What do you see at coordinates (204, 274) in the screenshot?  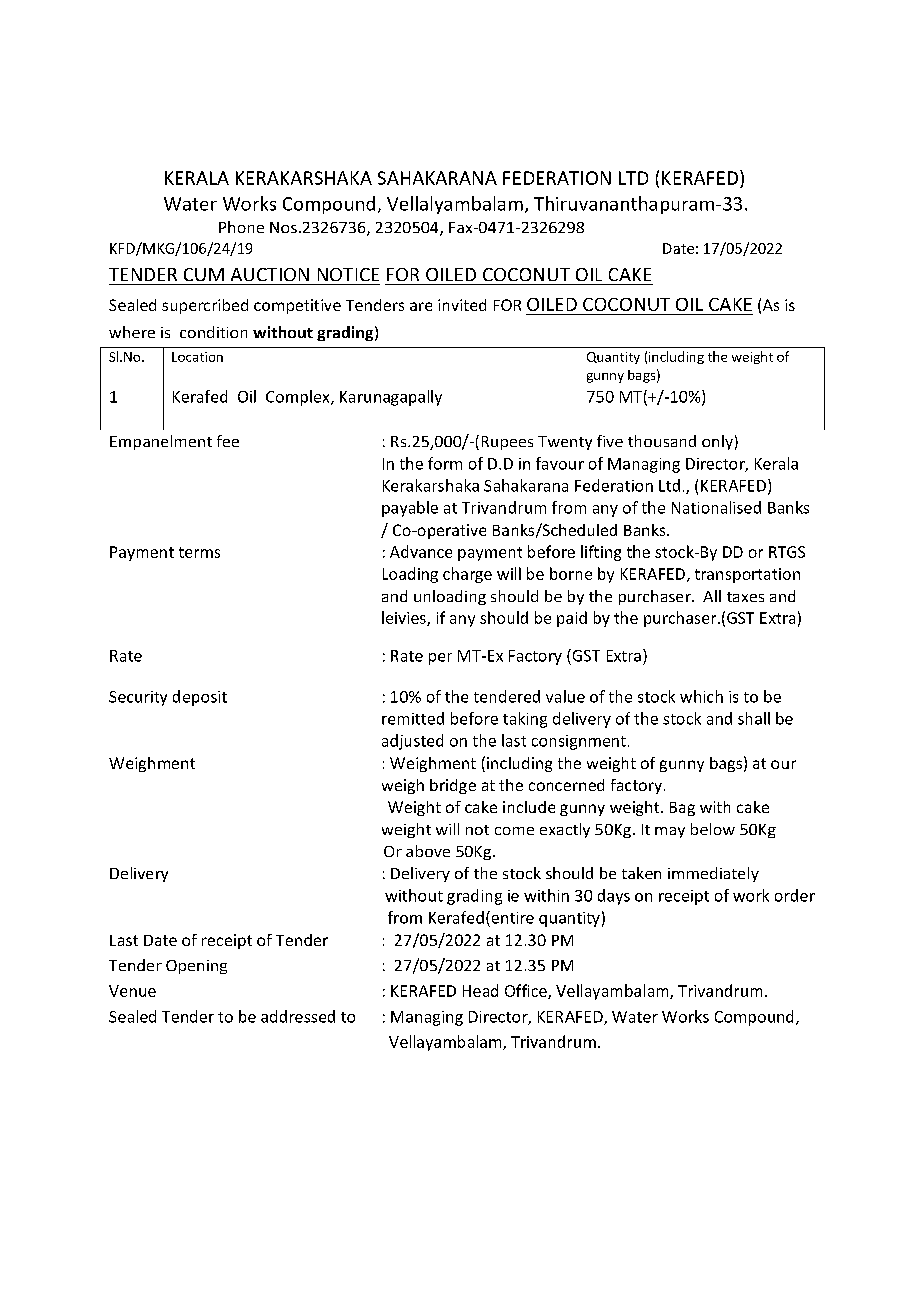 I see `CUM` at bounding box center [204, 274].
